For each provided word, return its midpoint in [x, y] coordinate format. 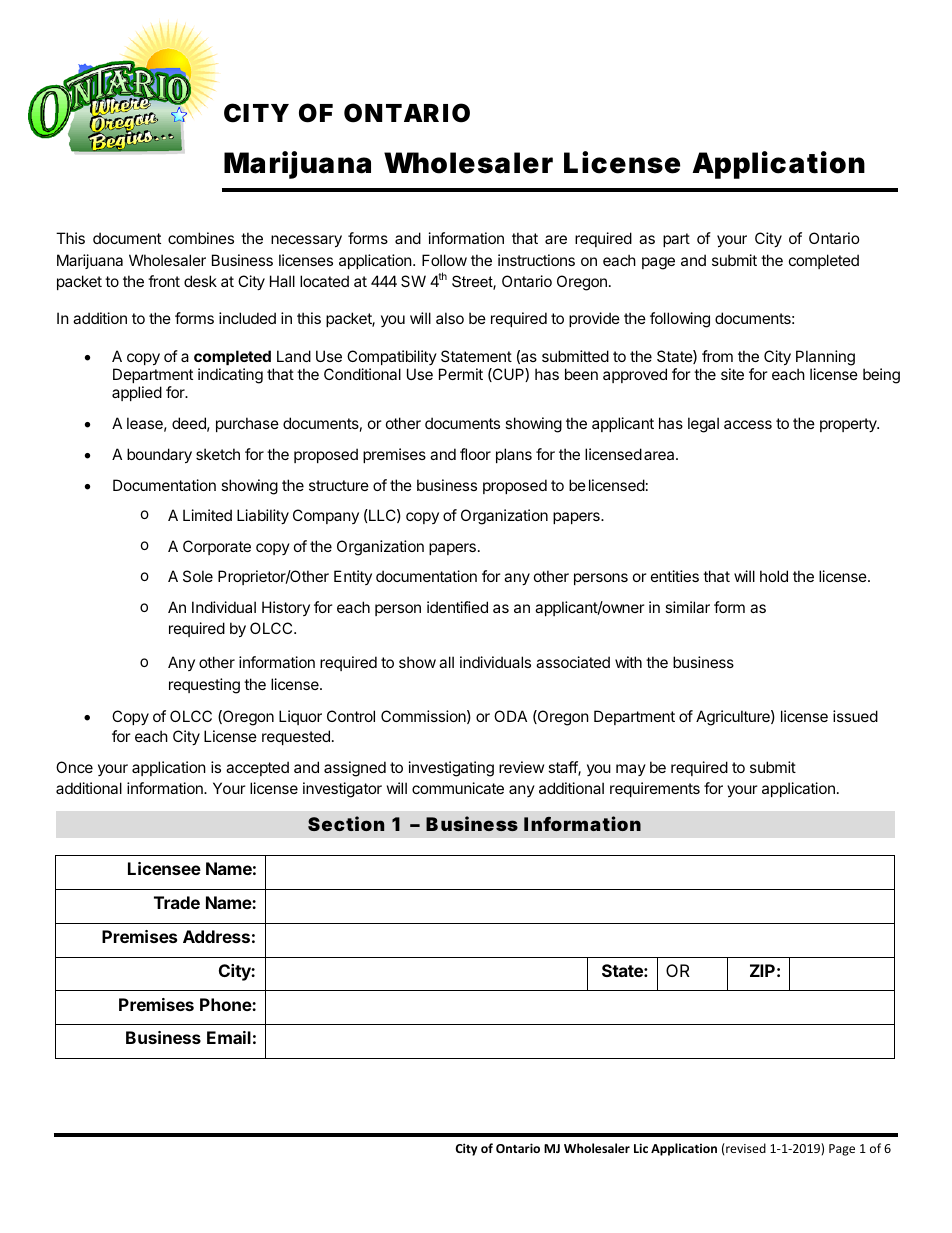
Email [229, 1037]
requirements [655, 789]
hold [774, 576]
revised [745, 1148]
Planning [825, 358]
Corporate [217, 547]
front [164, 281]
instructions [536, 260]
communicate [458, 788]
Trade [177, 902]
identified [457, 607]
